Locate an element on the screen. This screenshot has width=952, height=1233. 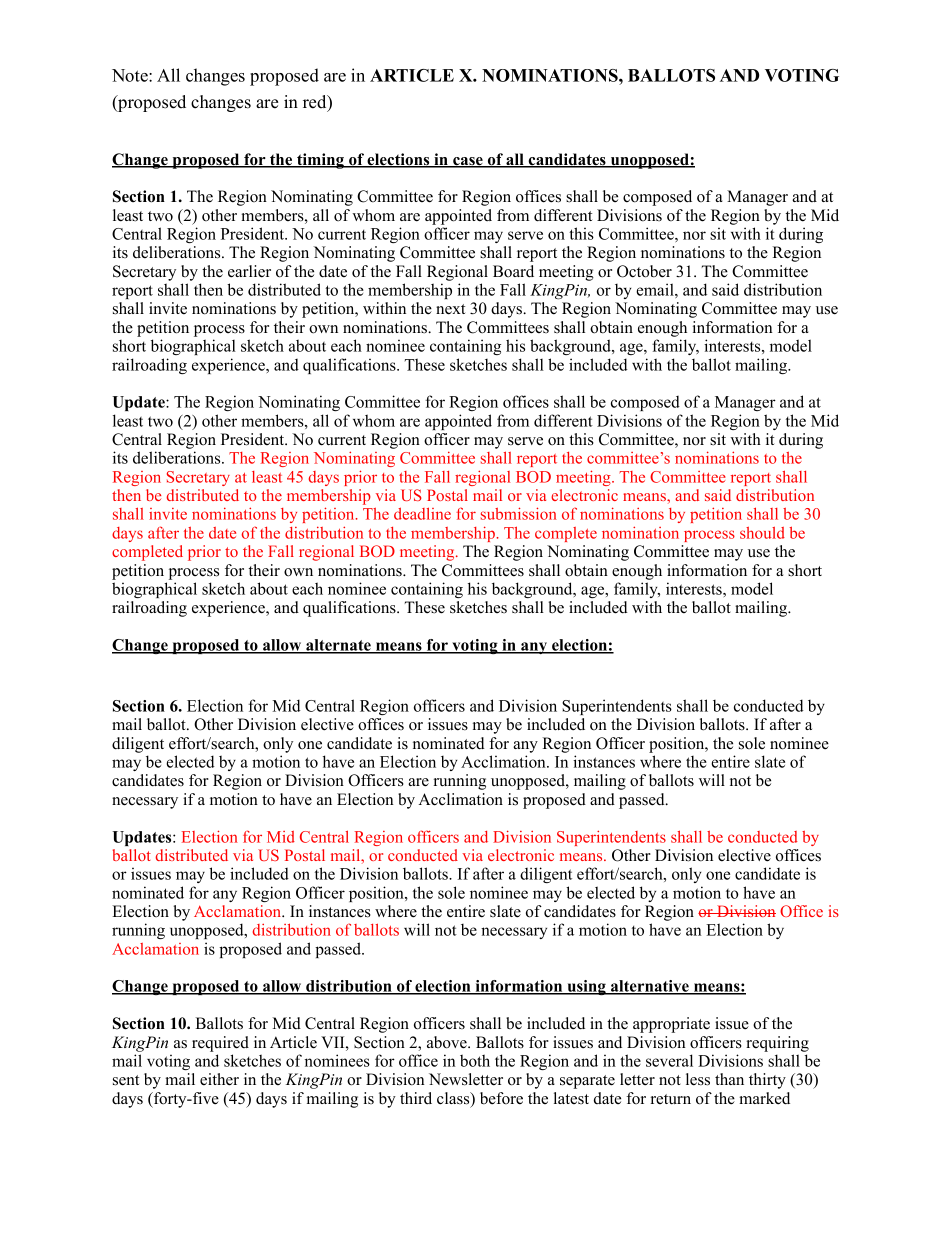
should is located at coordinates (762, 533).
